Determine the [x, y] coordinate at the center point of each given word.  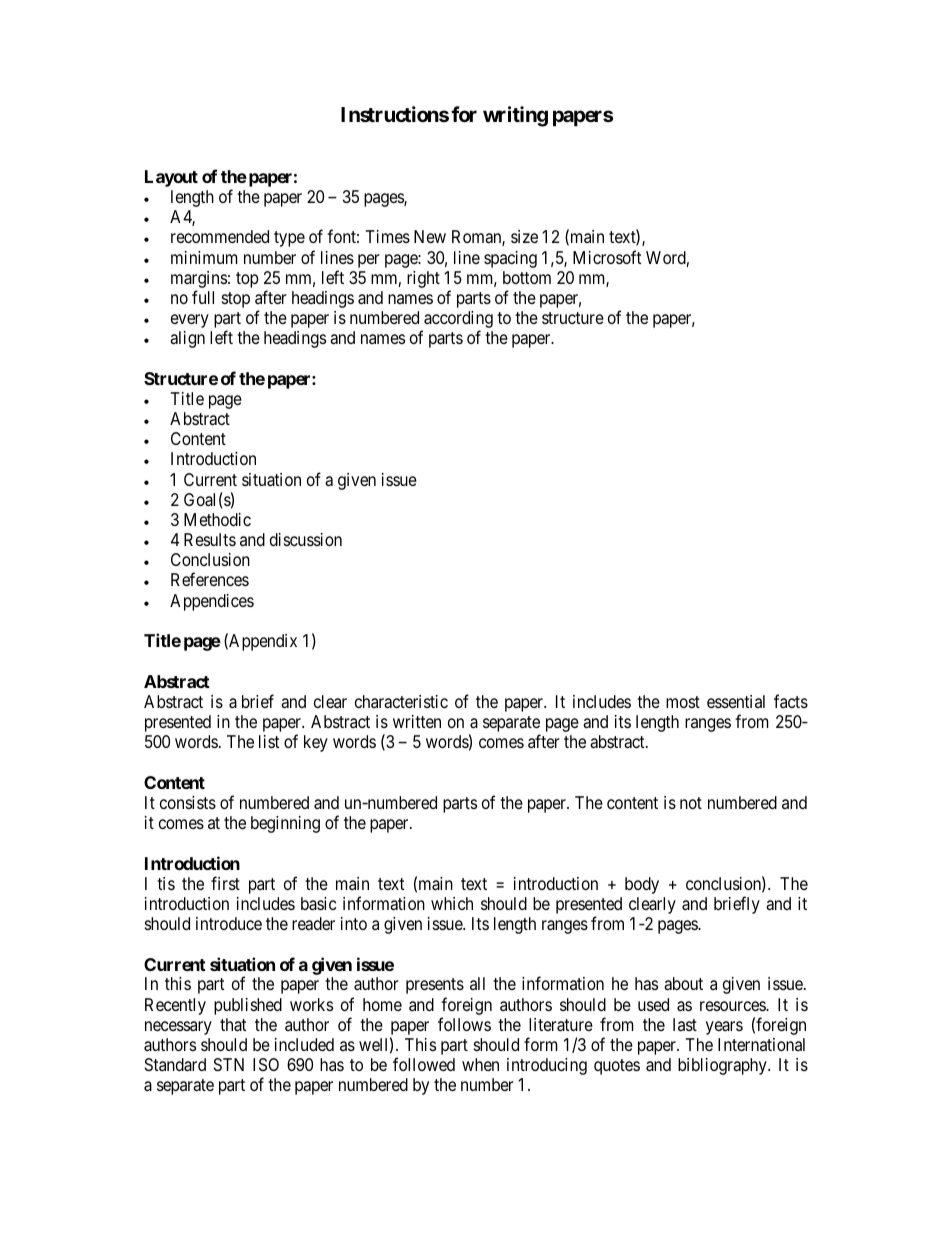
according [457, 321]
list [269, 741]
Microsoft [607, 257]
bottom [527, 277]
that [233, 1025]
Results [210, 539]
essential [736, 701]
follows [464, 1024]
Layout [171, 178]
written [417, 721]
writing [515, 116]
